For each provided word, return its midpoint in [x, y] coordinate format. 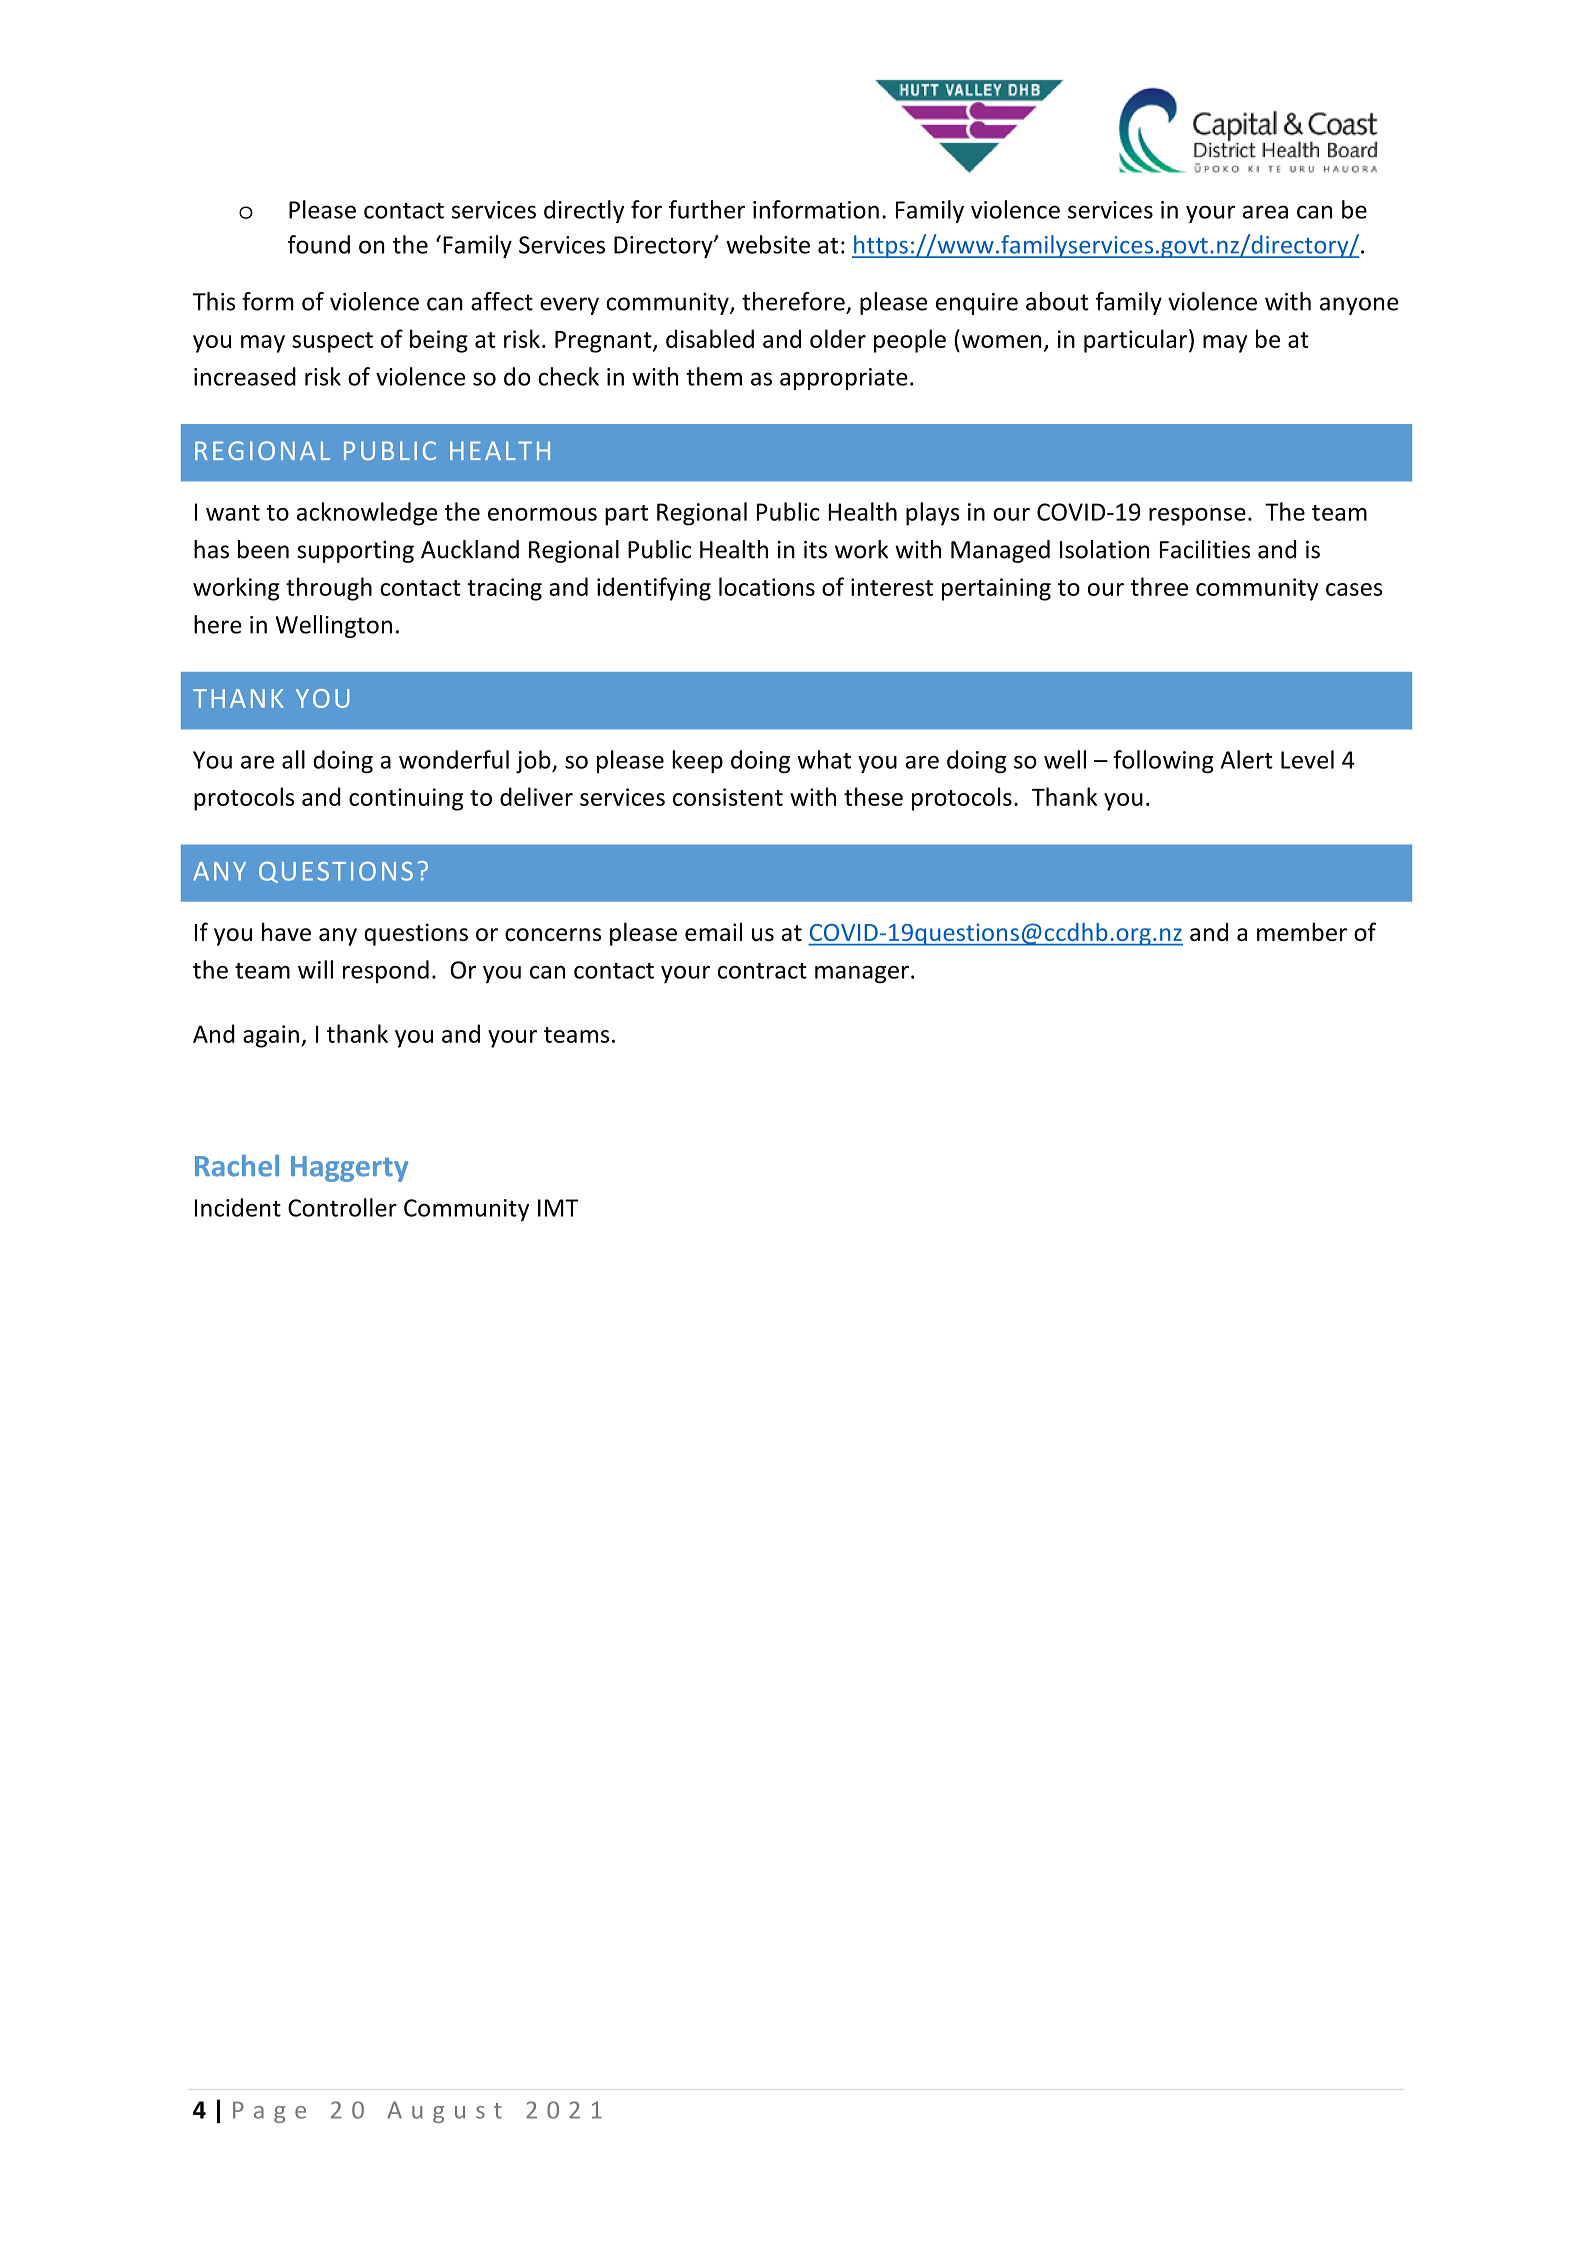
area [1265, 212]
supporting [355, 552]
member [1302, 931]
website [768, 244]
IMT [558, 1208]
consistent [728, 797]
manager [862, 975]
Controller [342, 1207]
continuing [406, 799]
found [319, 244]
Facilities [1205, 549]
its [815, 550]
